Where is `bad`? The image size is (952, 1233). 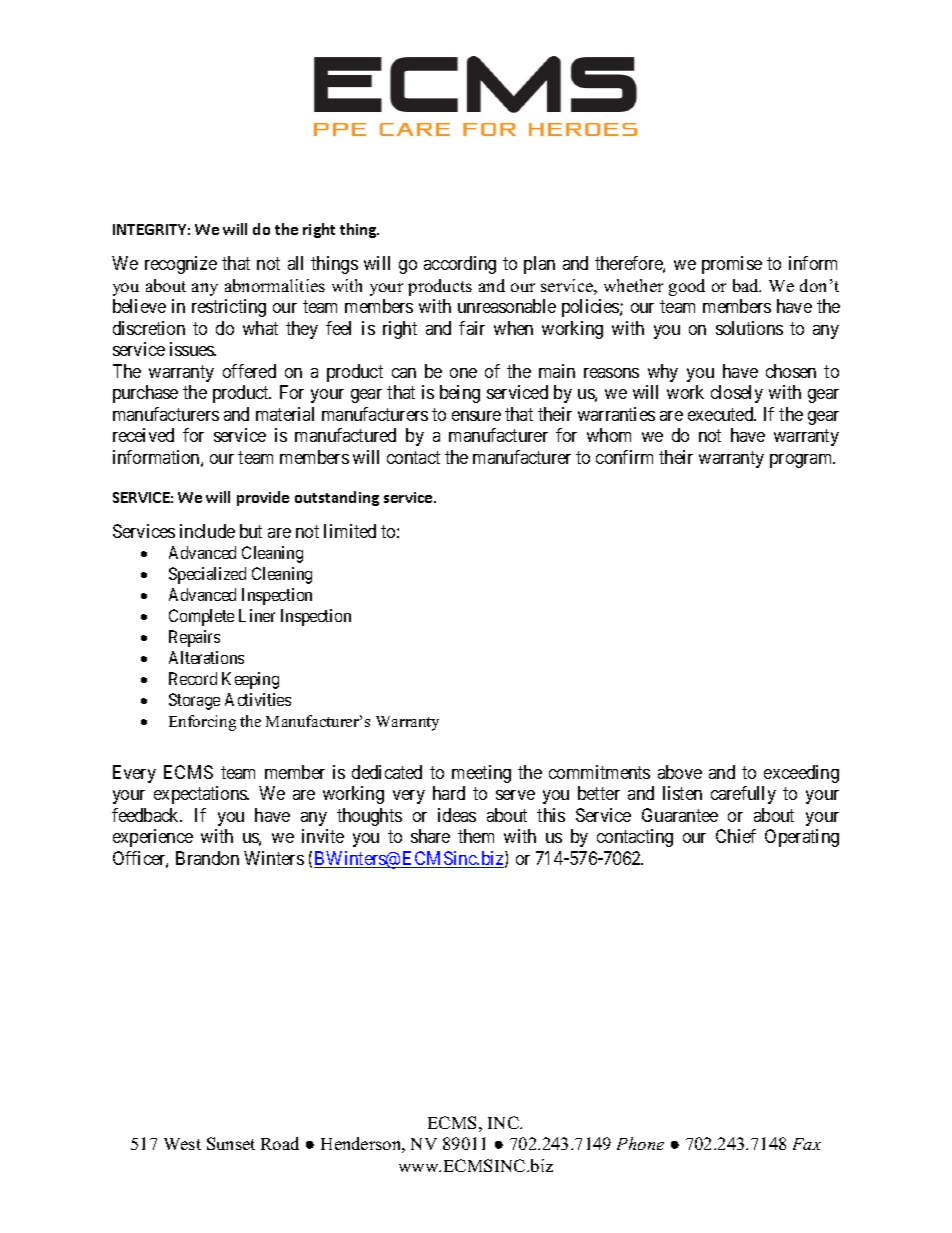
bad is located at coordinates (747, 285).
